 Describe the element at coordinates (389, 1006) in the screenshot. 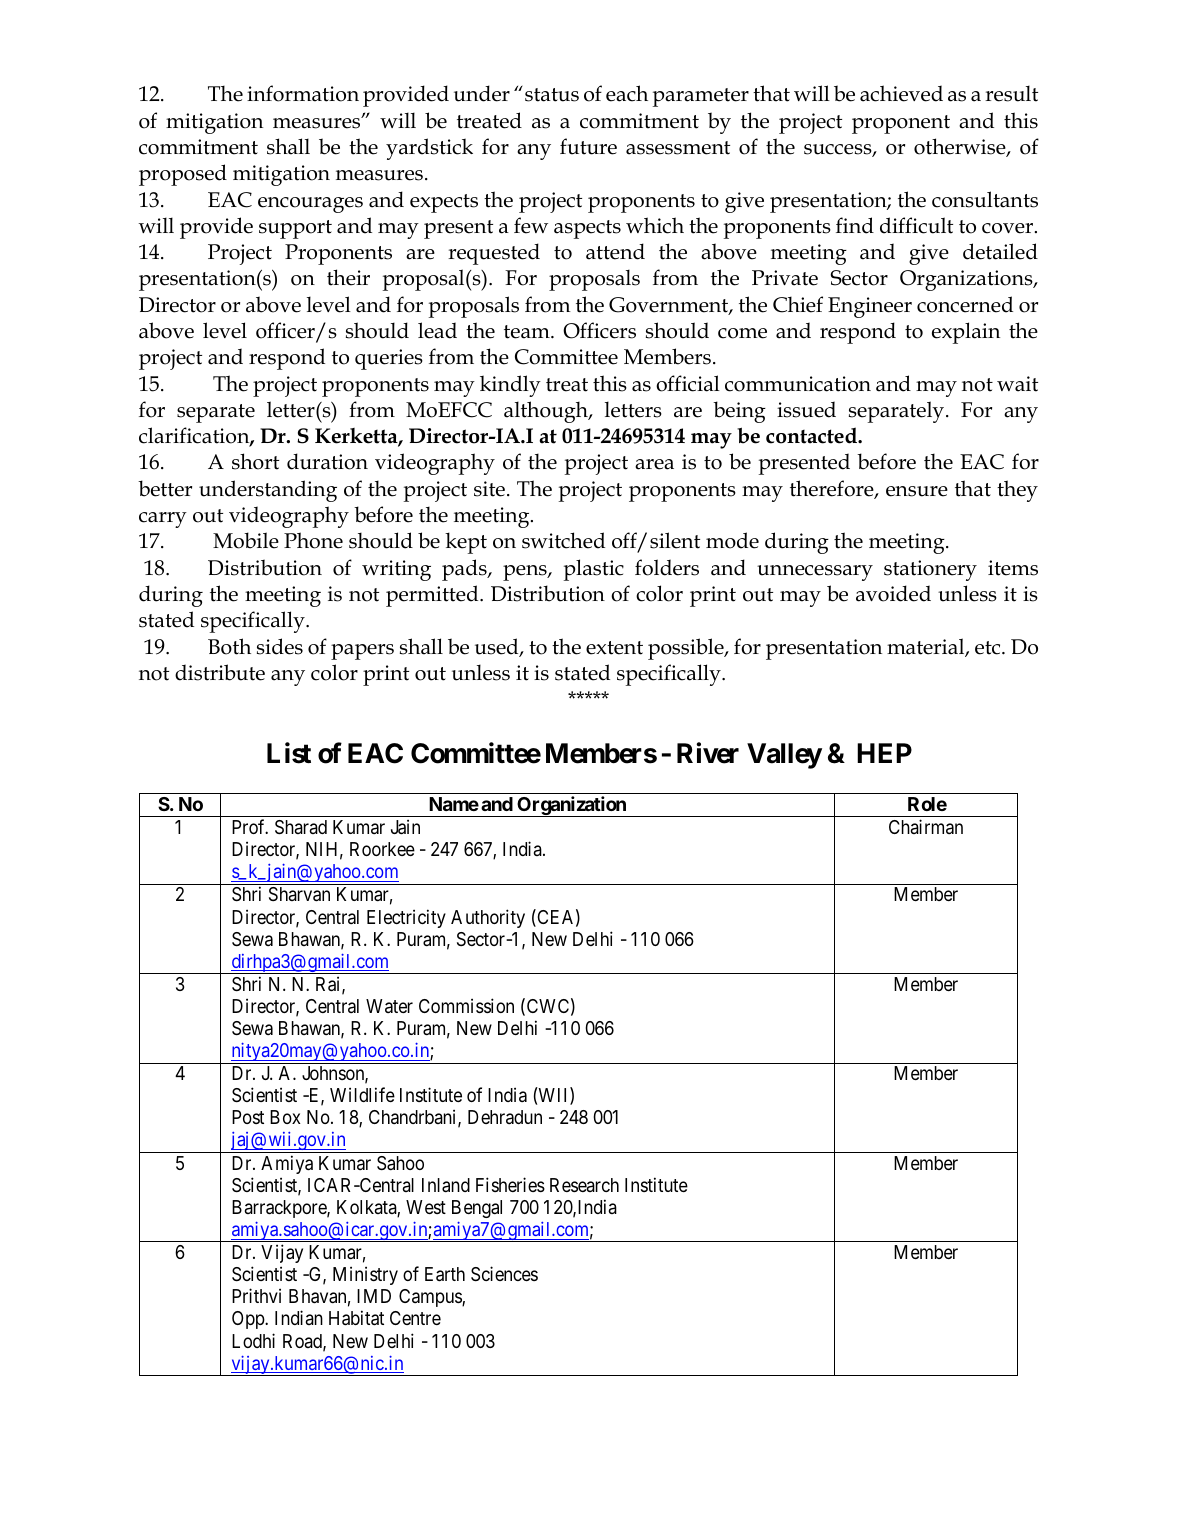

I see `Water` at that location.
